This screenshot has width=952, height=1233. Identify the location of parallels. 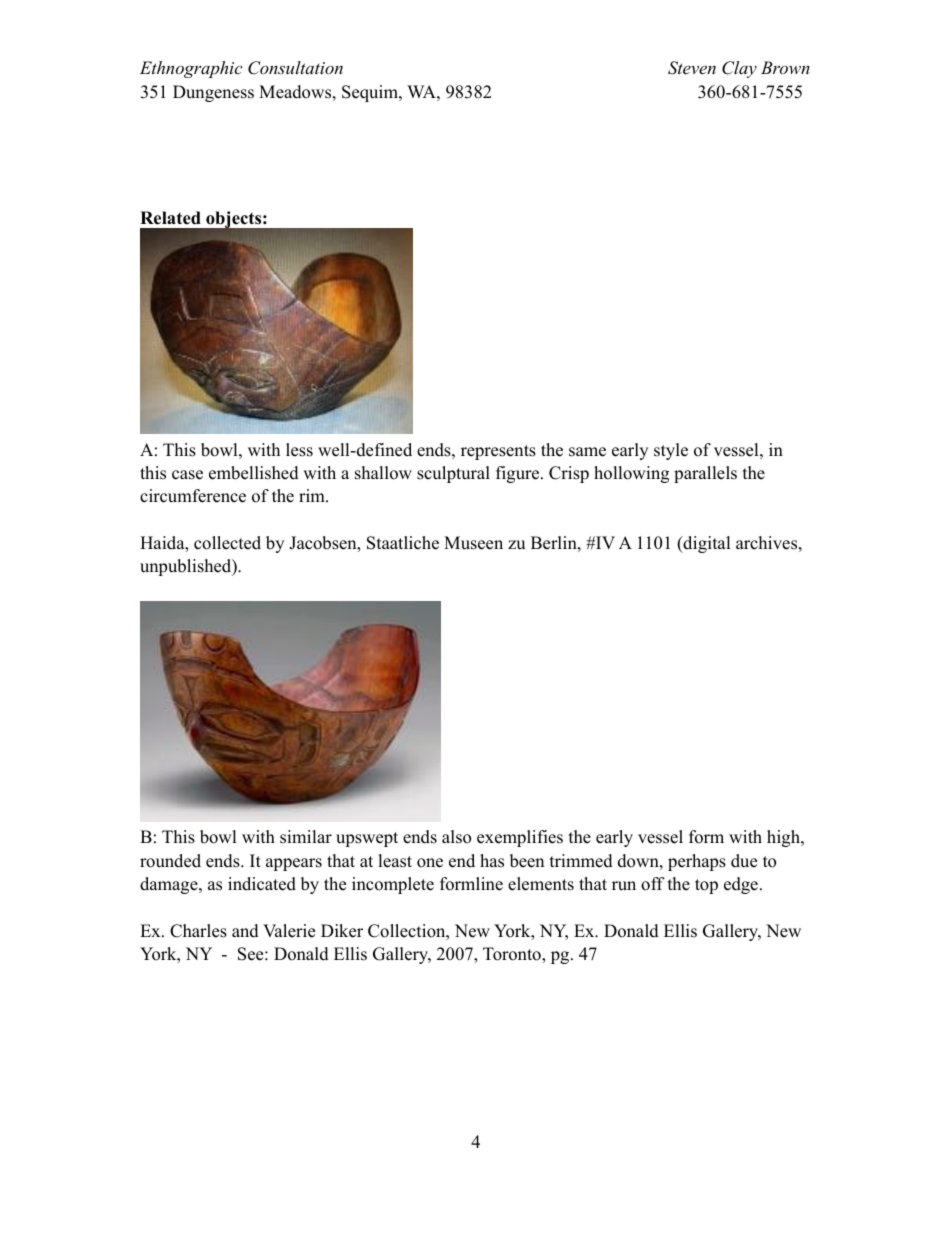
(705, 474).
